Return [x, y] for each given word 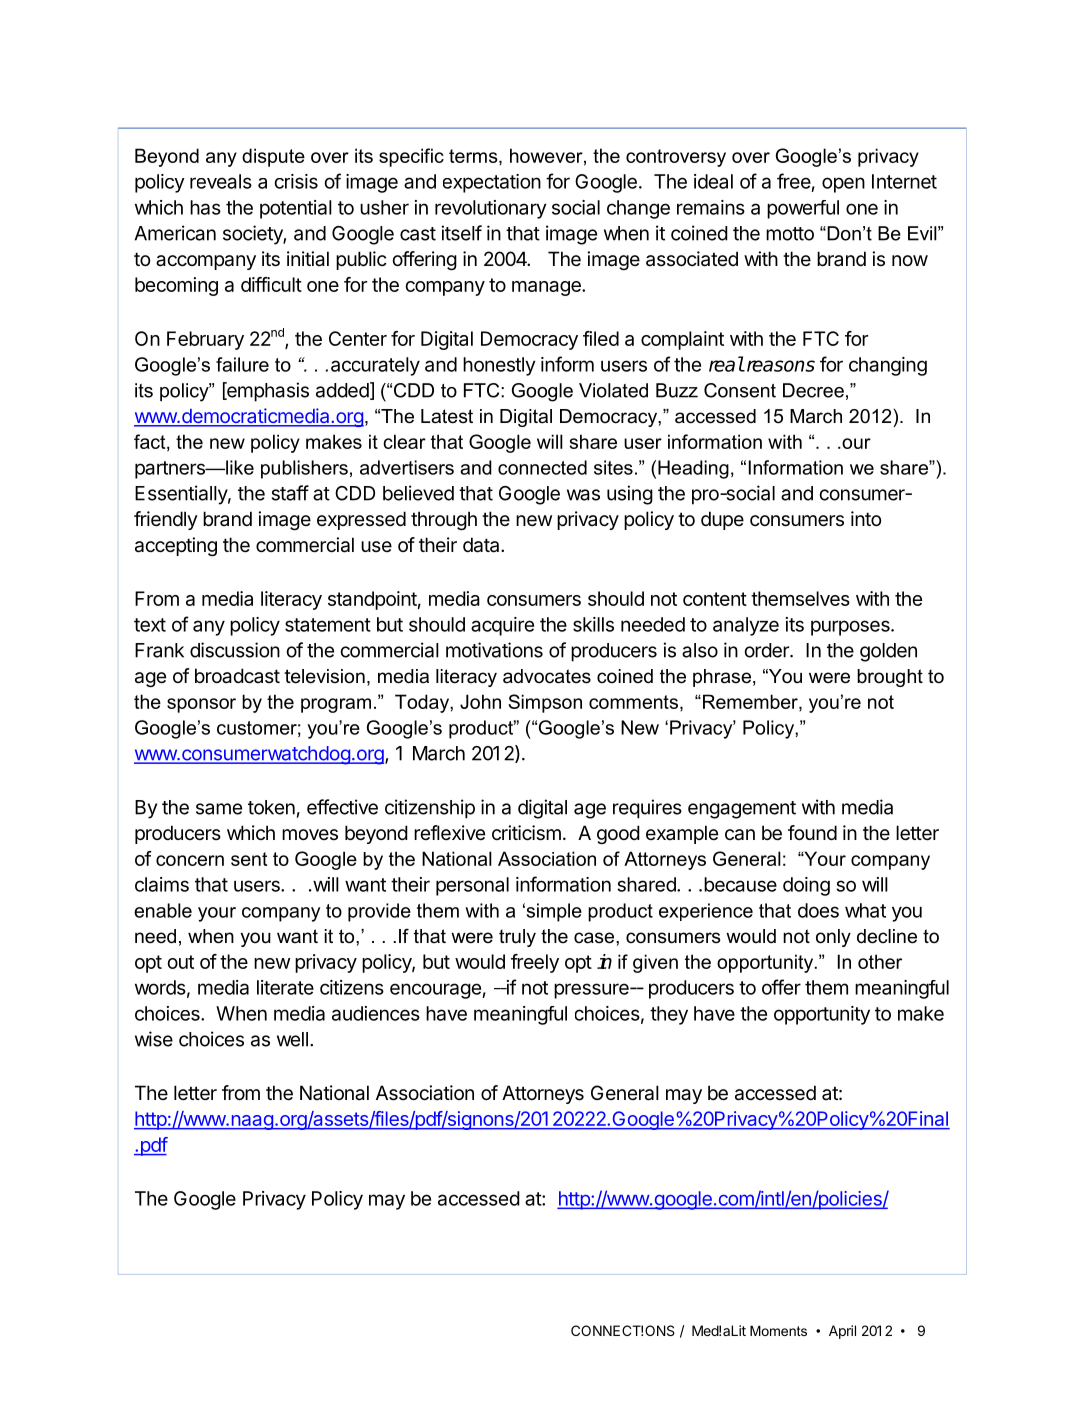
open [843, 185]
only [833, 938]
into [866, 518]
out [180, 962]
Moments [778, 1330]
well [292, 1039]
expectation [492, 183]
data [482, 545]
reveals [221, 181]
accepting [176, 546]
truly [517, 938]
